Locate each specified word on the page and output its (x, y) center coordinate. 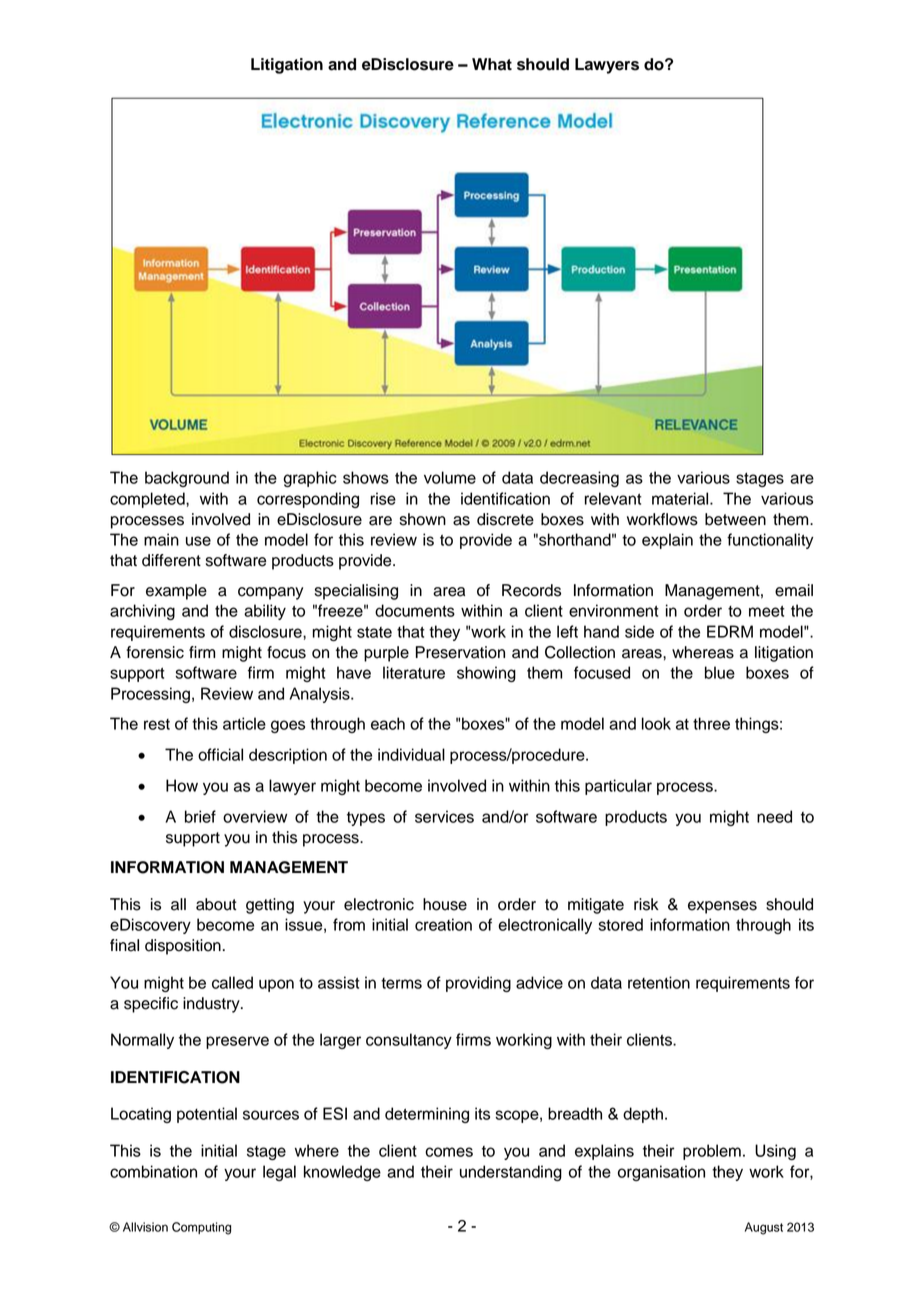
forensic (155, 652)
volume (450, 477)
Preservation (460, 652)
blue (720, 672)
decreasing (579, 479)
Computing (201, 1228)
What (492, 64)
